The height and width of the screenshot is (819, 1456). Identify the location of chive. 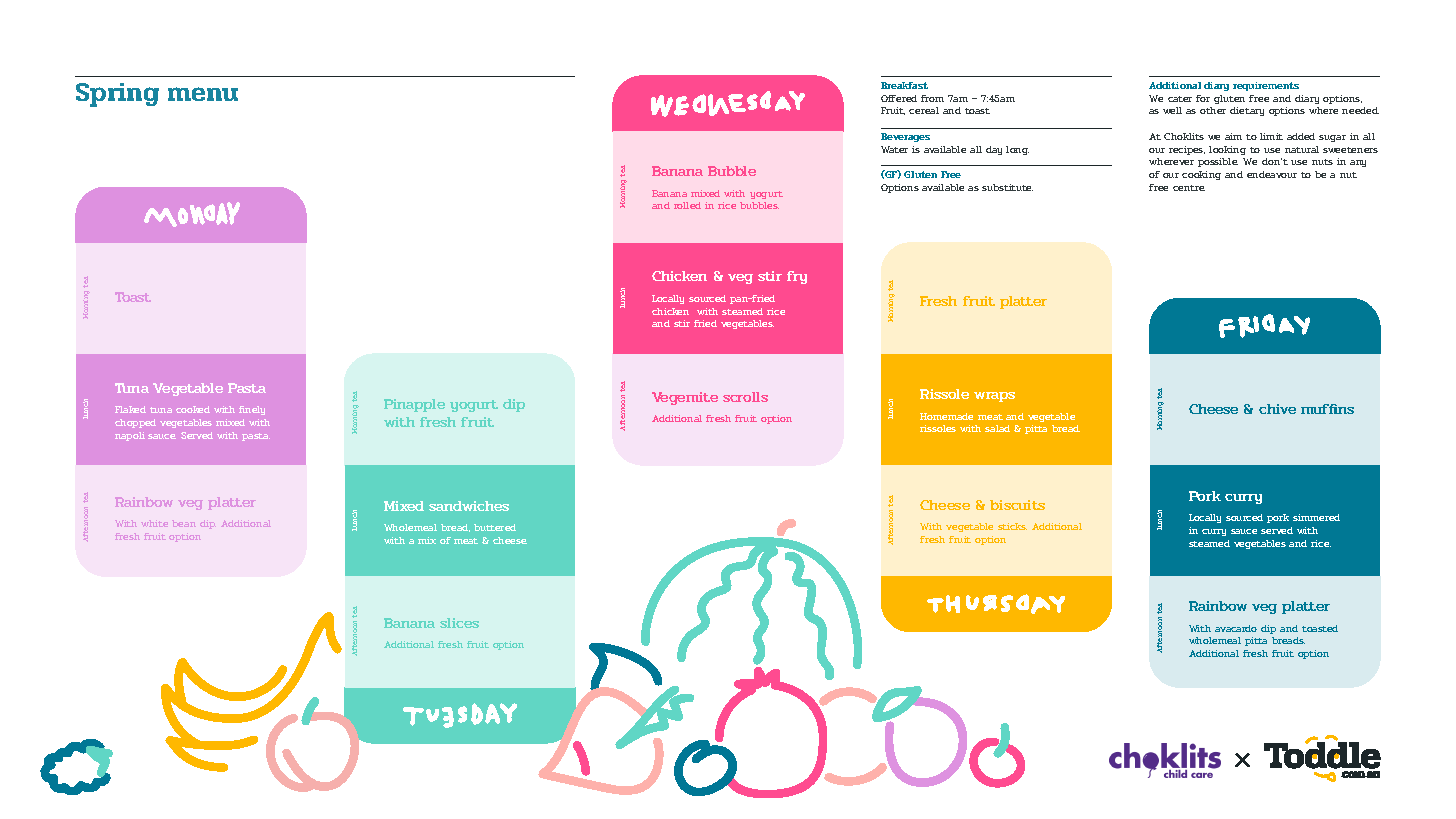
(1277, 409).
